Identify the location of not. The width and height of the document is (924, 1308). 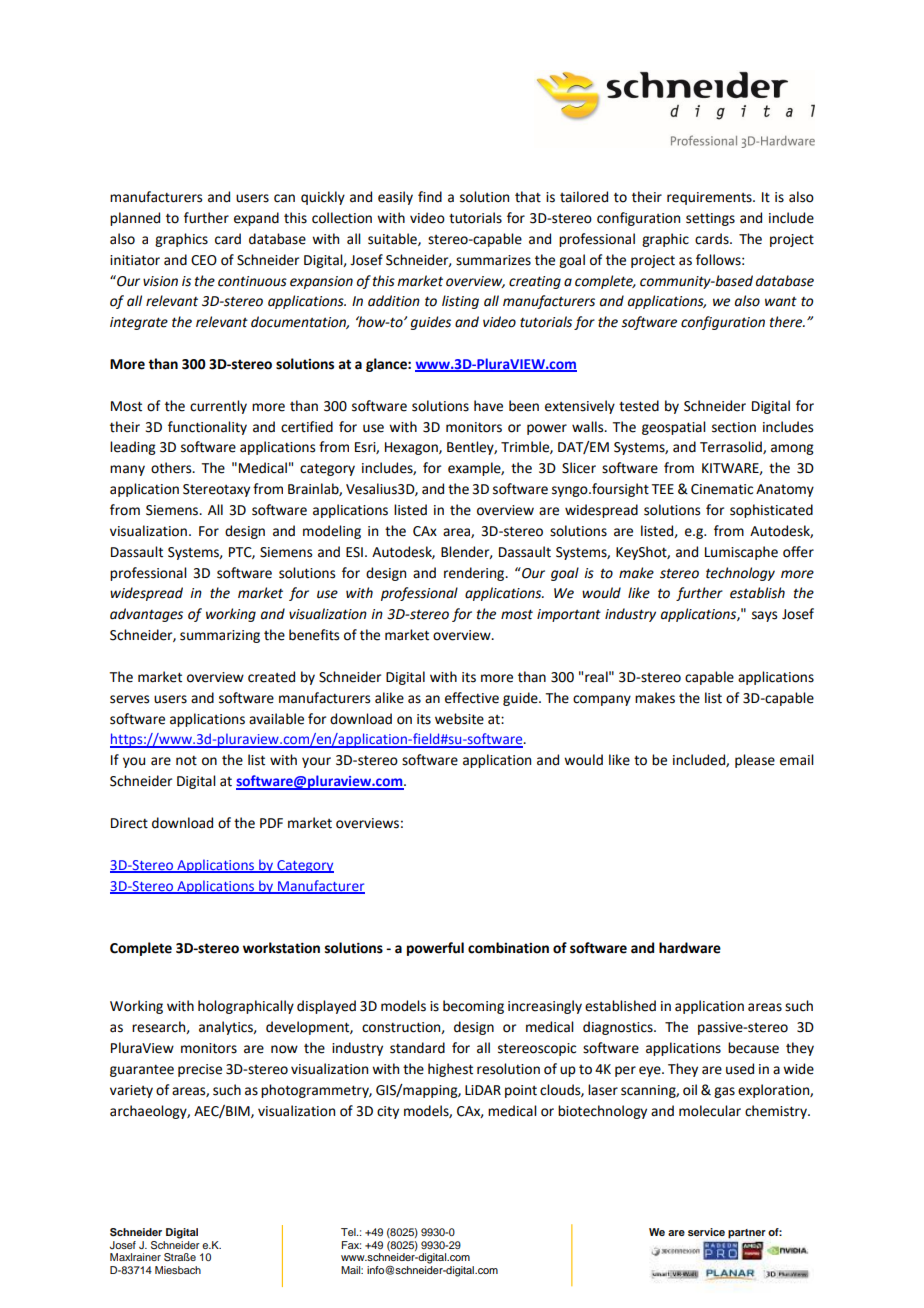
(186, 760).
